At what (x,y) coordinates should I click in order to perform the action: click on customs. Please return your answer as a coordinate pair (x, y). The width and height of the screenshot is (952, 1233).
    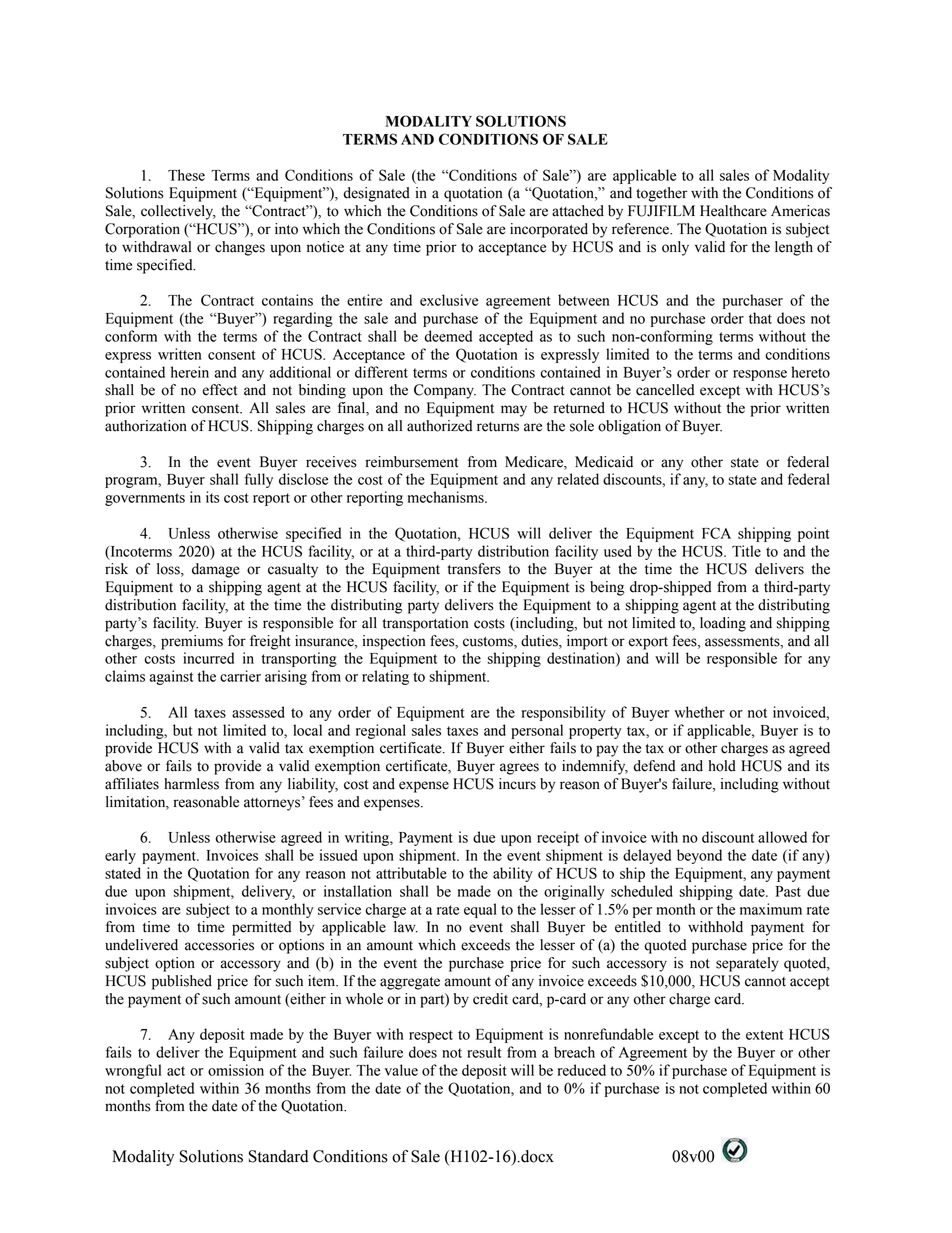
    Looking at the image, I should click on (489, 642).
